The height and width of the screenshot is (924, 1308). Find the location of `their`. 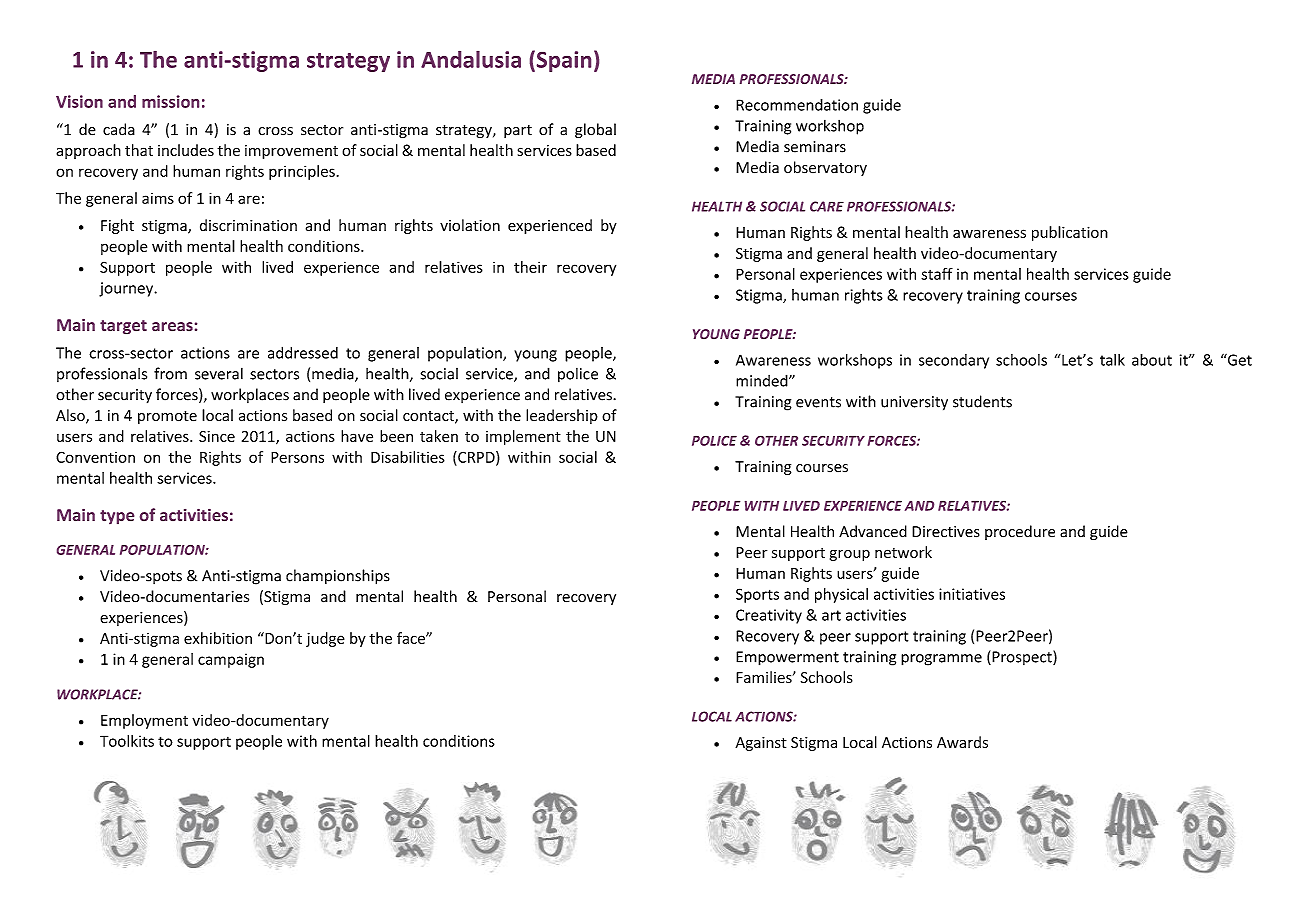

their is located at coordinates (530, 267).
